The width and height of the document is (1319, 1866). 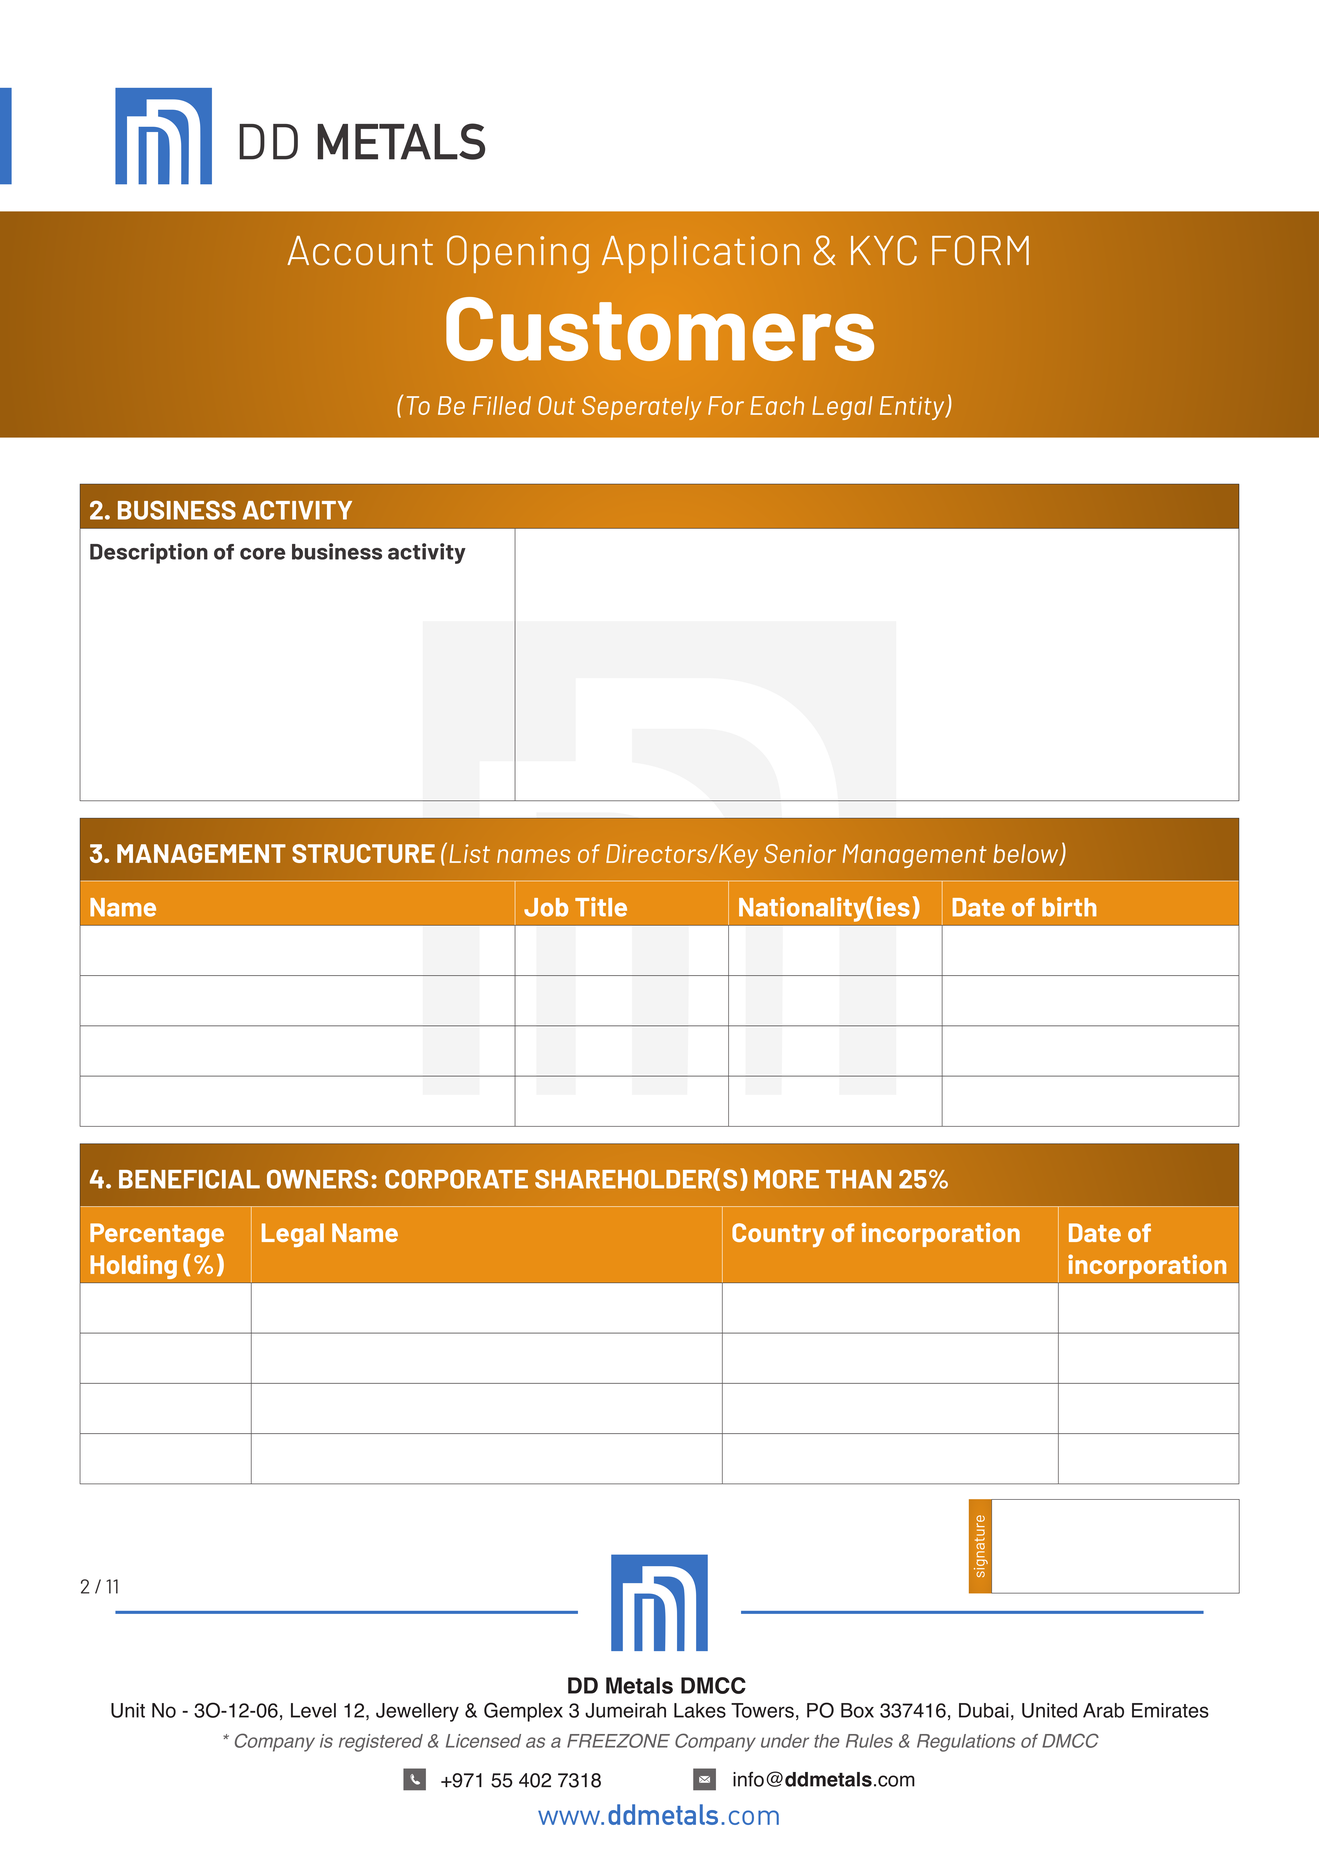 I want to click on Level, so click(x=313, y=1710).
